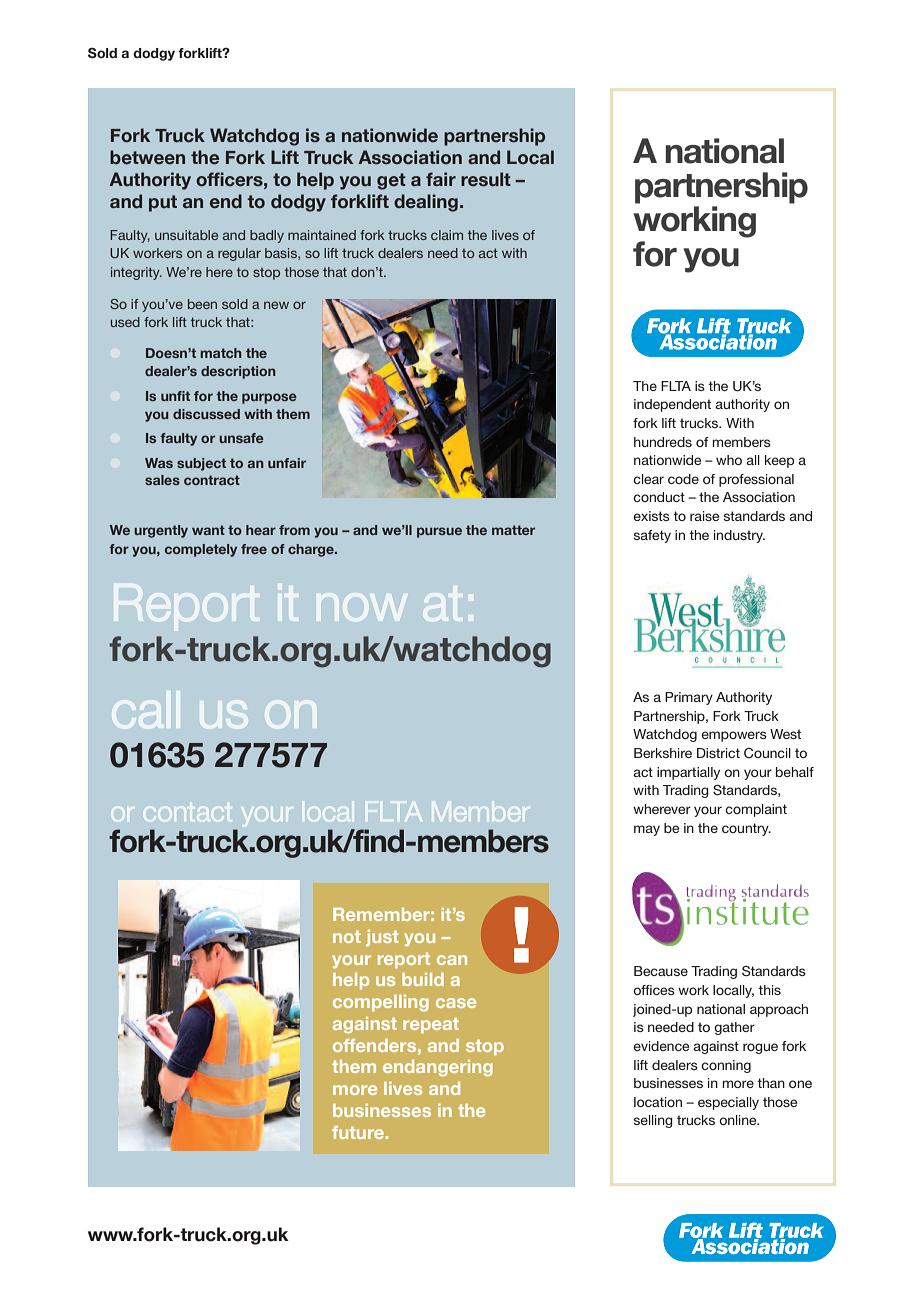  What do you see at coordinates (746, 829) in the image?
I see `country` at bounding box center [746, 829].
